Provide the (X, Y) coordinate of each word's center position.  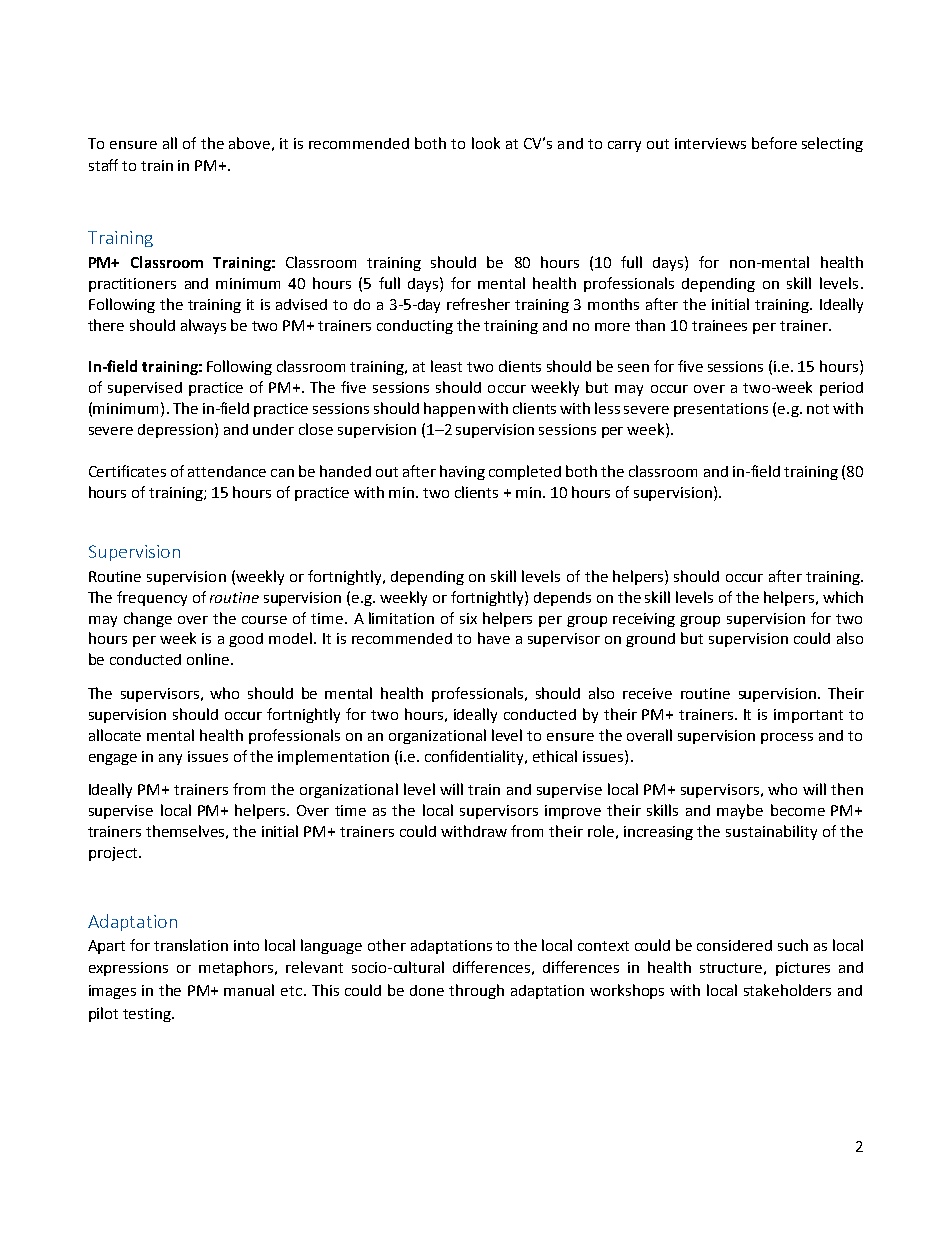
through (476, 991)
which (843, 597)
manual (249, 990)
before (774, 143)
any (170, 759)
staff (103, 165)
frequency (152, 598)
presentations (721, 410)
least (446, 366)
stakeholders (787, 990)
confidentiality (476, 757)
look (486, 143)
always (203, 326)
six (468, 618)
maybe (740, 811)
